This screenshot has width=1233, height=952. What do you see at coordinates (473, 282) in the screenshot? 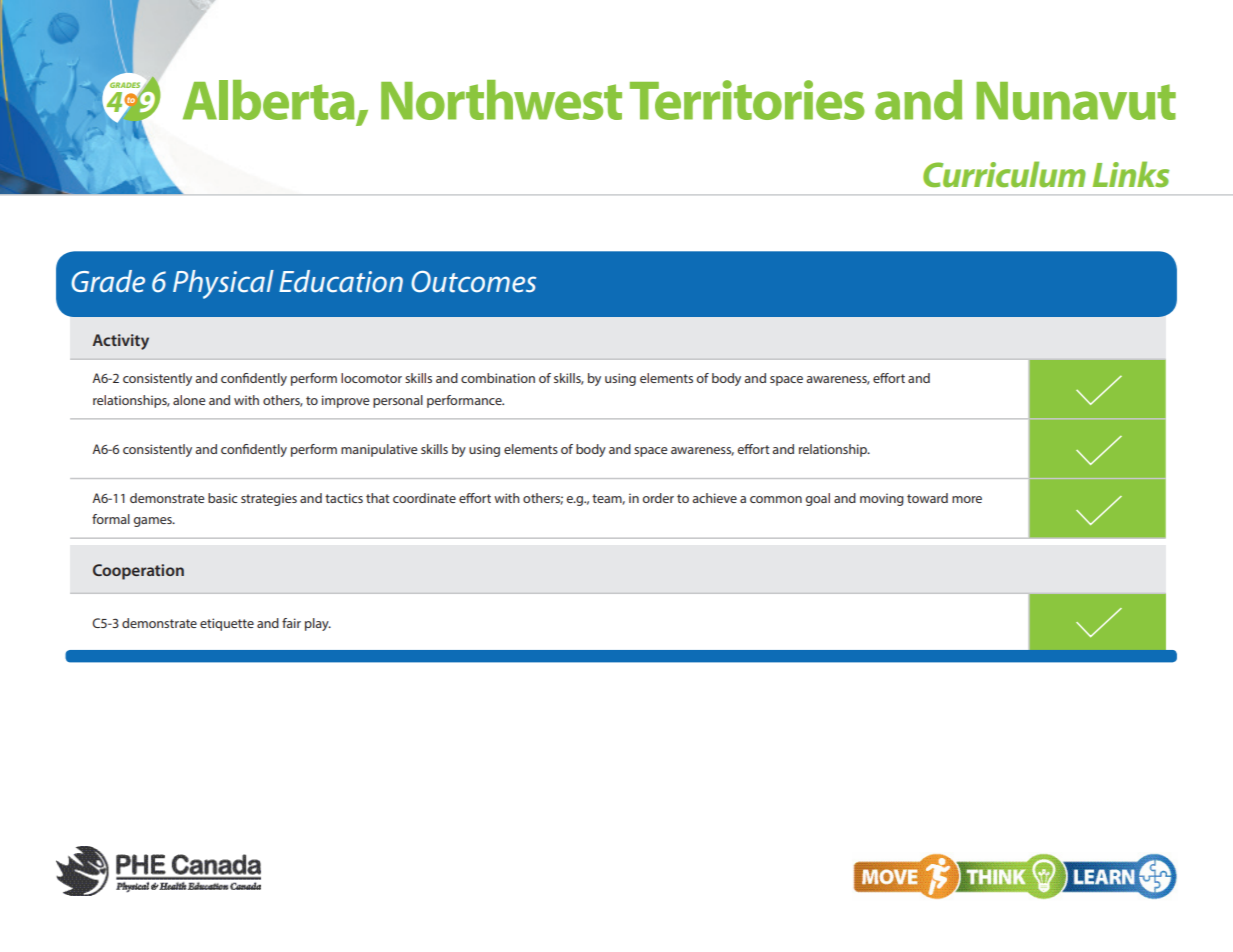
I see `Outcomes` at bounding box center [473, 282].
